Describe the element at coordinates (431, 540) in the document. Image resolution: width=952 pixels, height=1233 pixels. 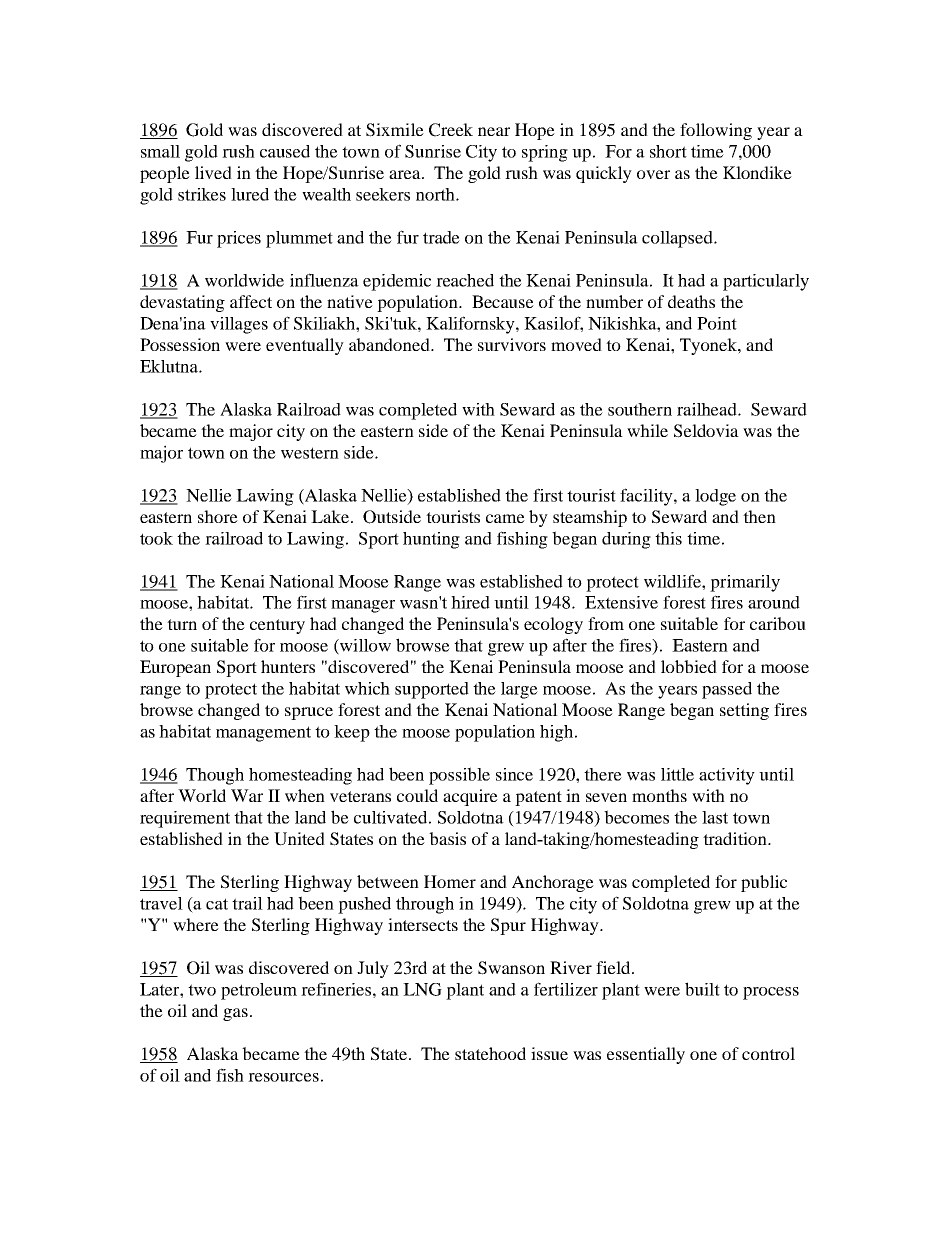
I see `hunting` at that location.
